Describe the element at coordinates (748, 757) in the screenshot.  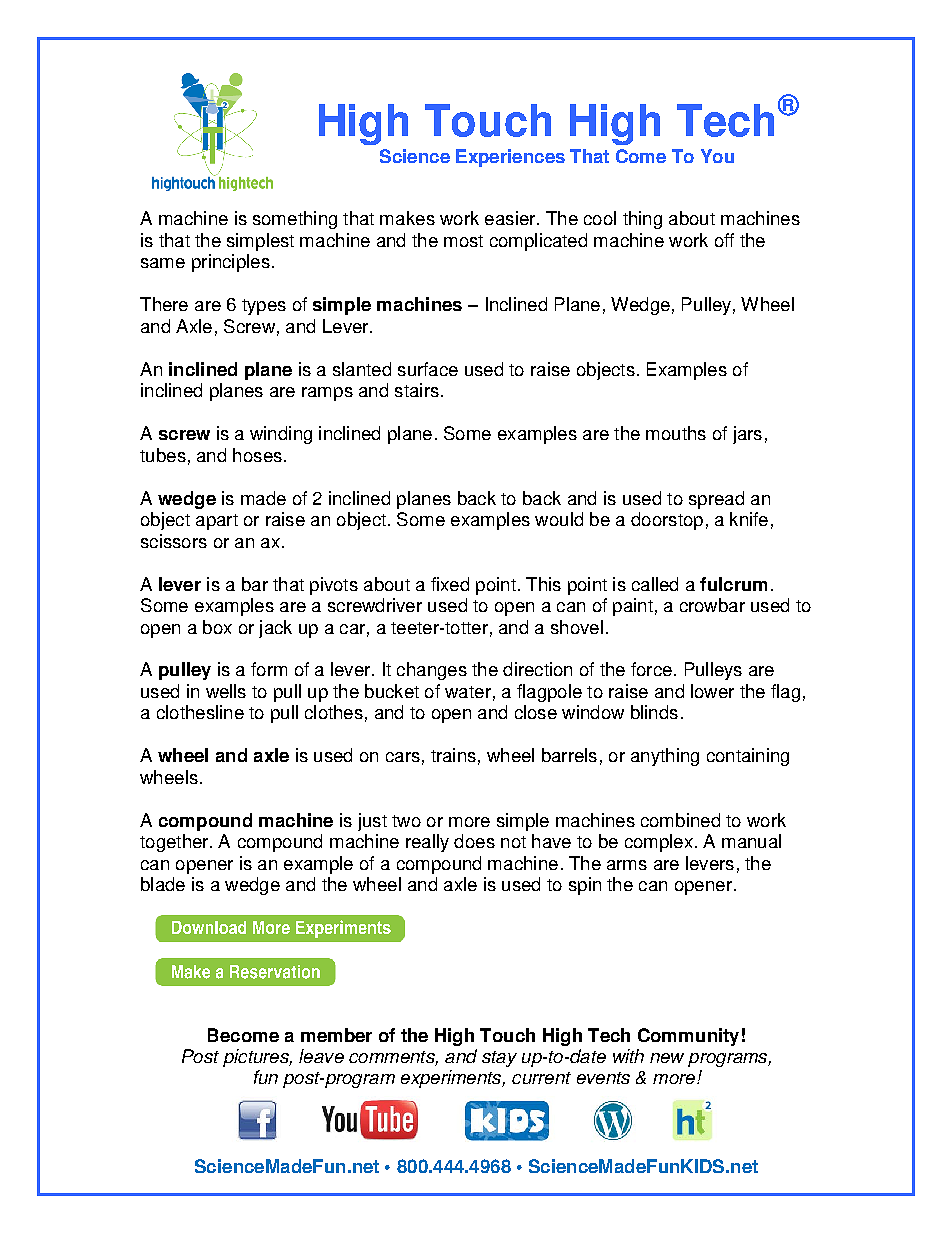
I see `containing` at that location.
